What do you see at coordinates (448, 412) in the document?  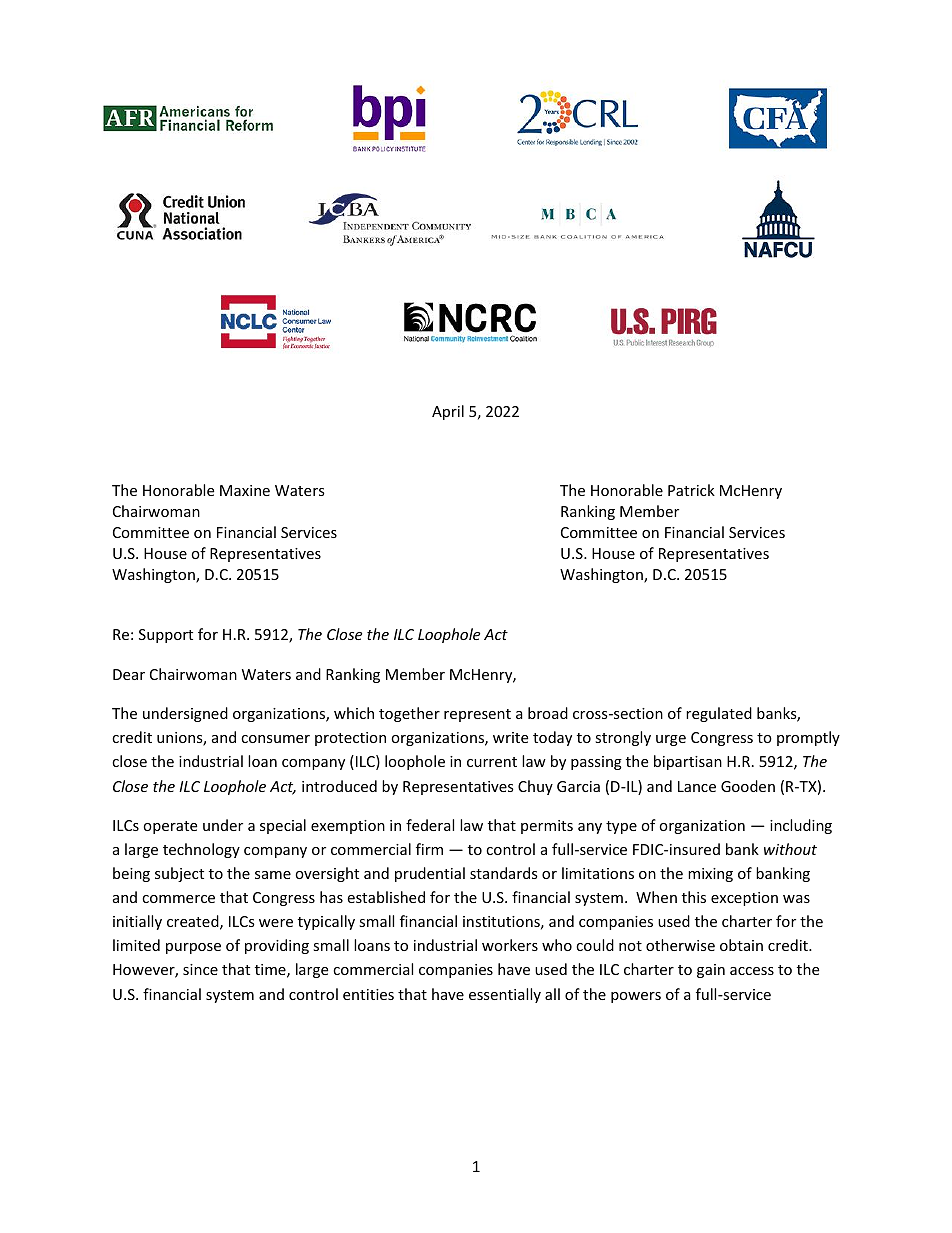 I see `April` at bounding box center [448, 412].
